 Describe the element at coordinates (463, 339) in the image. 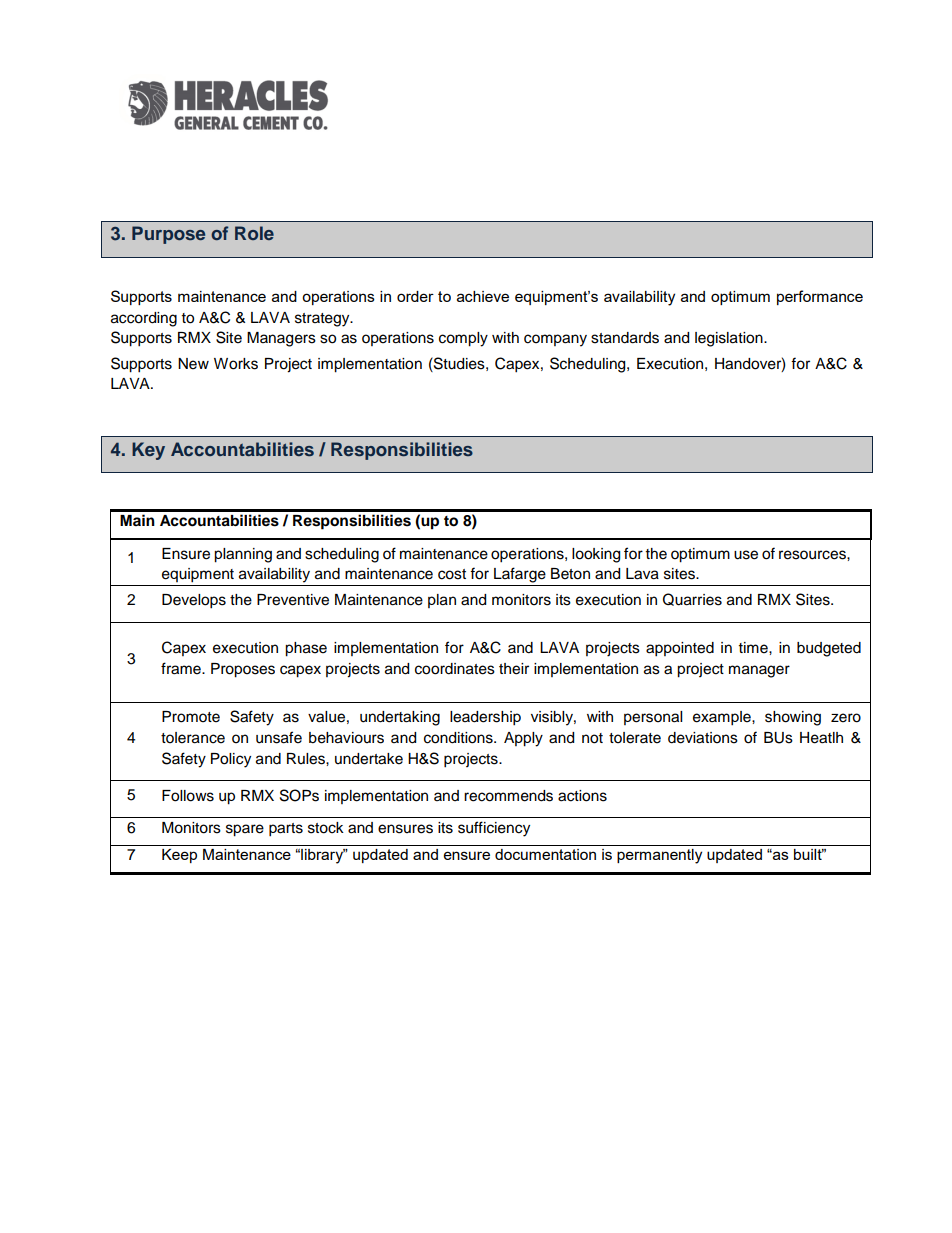

I see `comply` at that location.
